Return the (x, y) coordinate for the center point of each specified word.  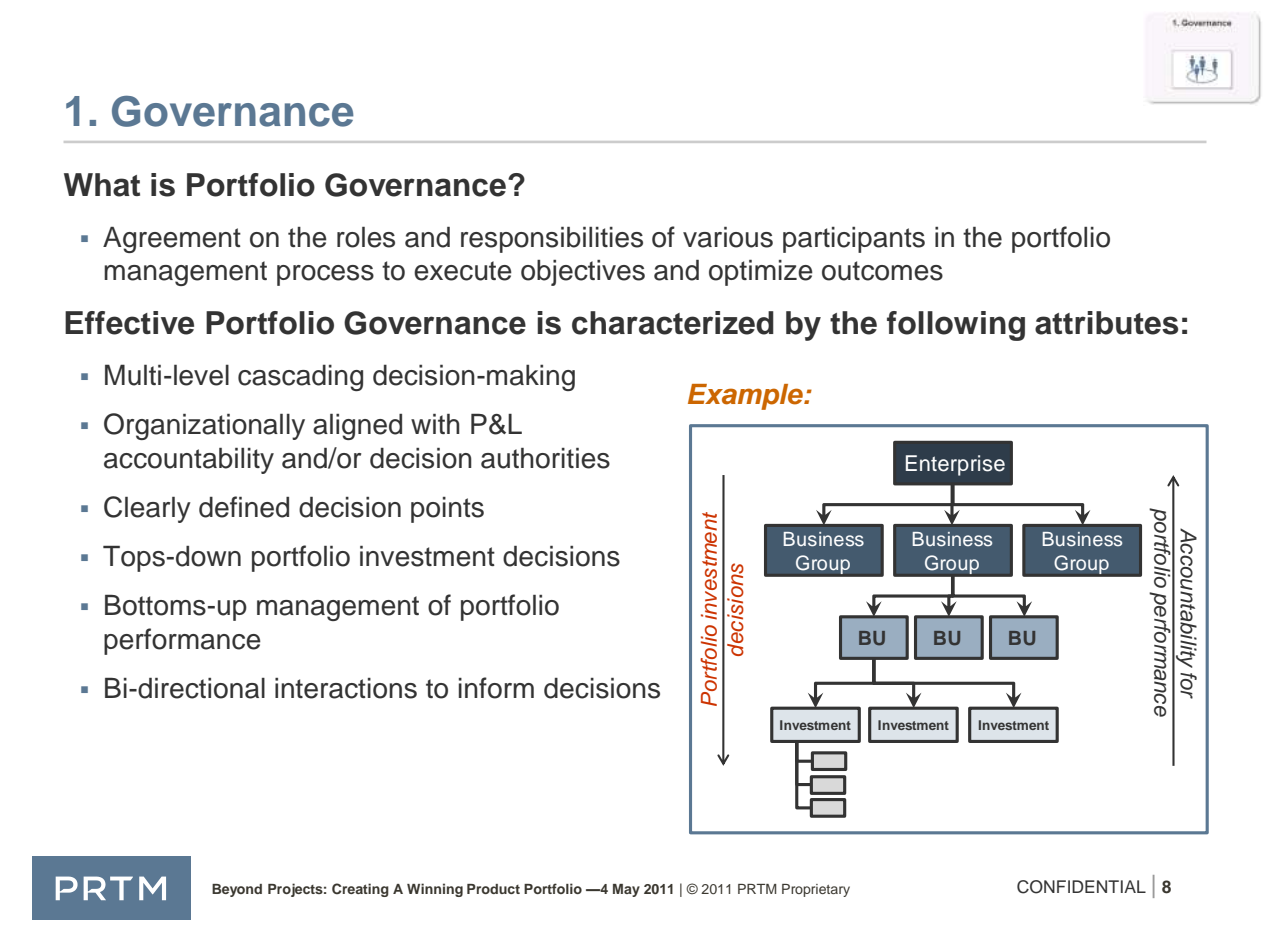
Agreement (172, 240)
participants (854, 240)
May (626, 890)
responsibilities (552, 240)
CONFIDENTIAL (1081, 887)
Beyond (237, 890)
